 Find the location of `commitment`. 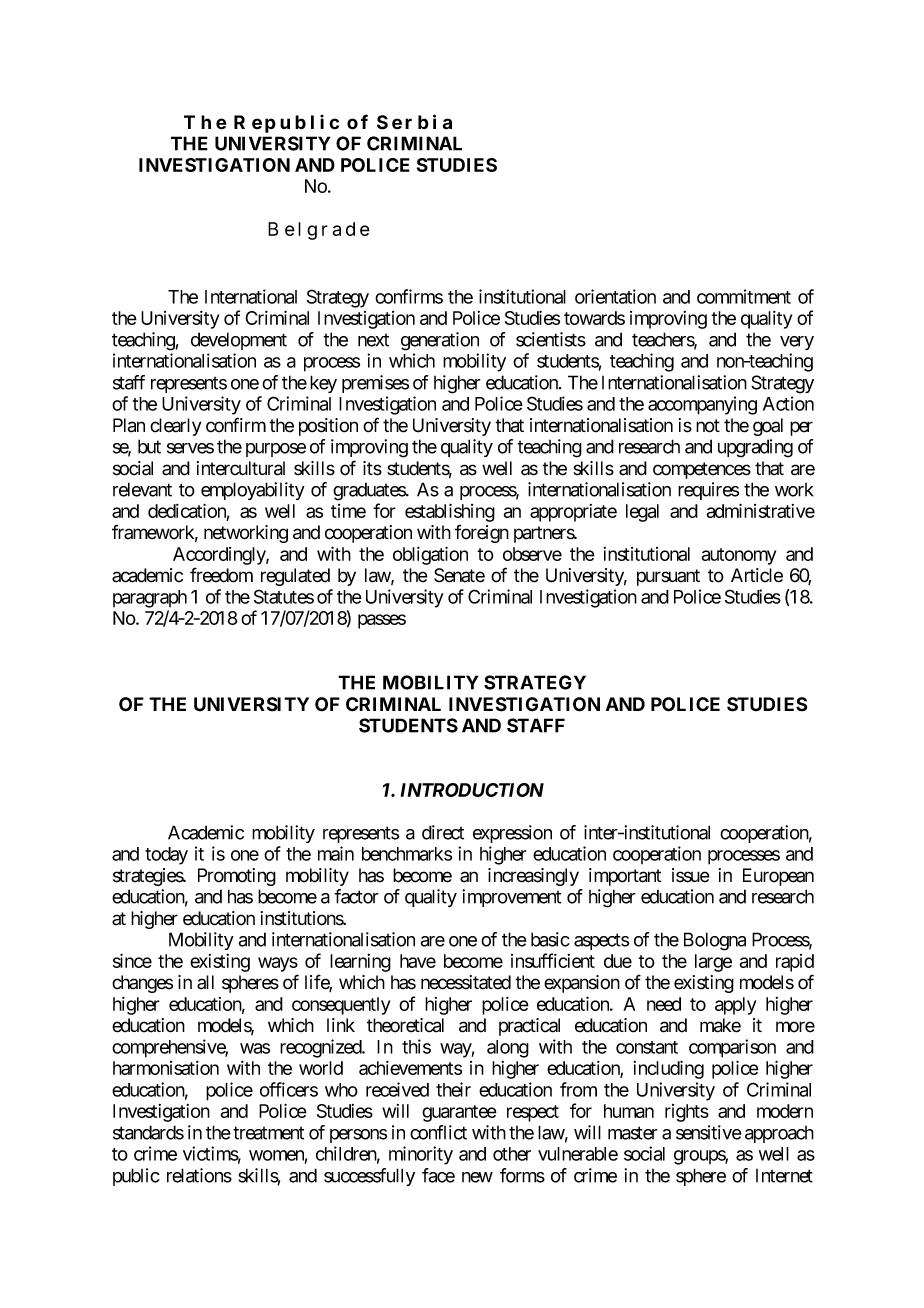

commitment is located at coordinates (744, 296).
